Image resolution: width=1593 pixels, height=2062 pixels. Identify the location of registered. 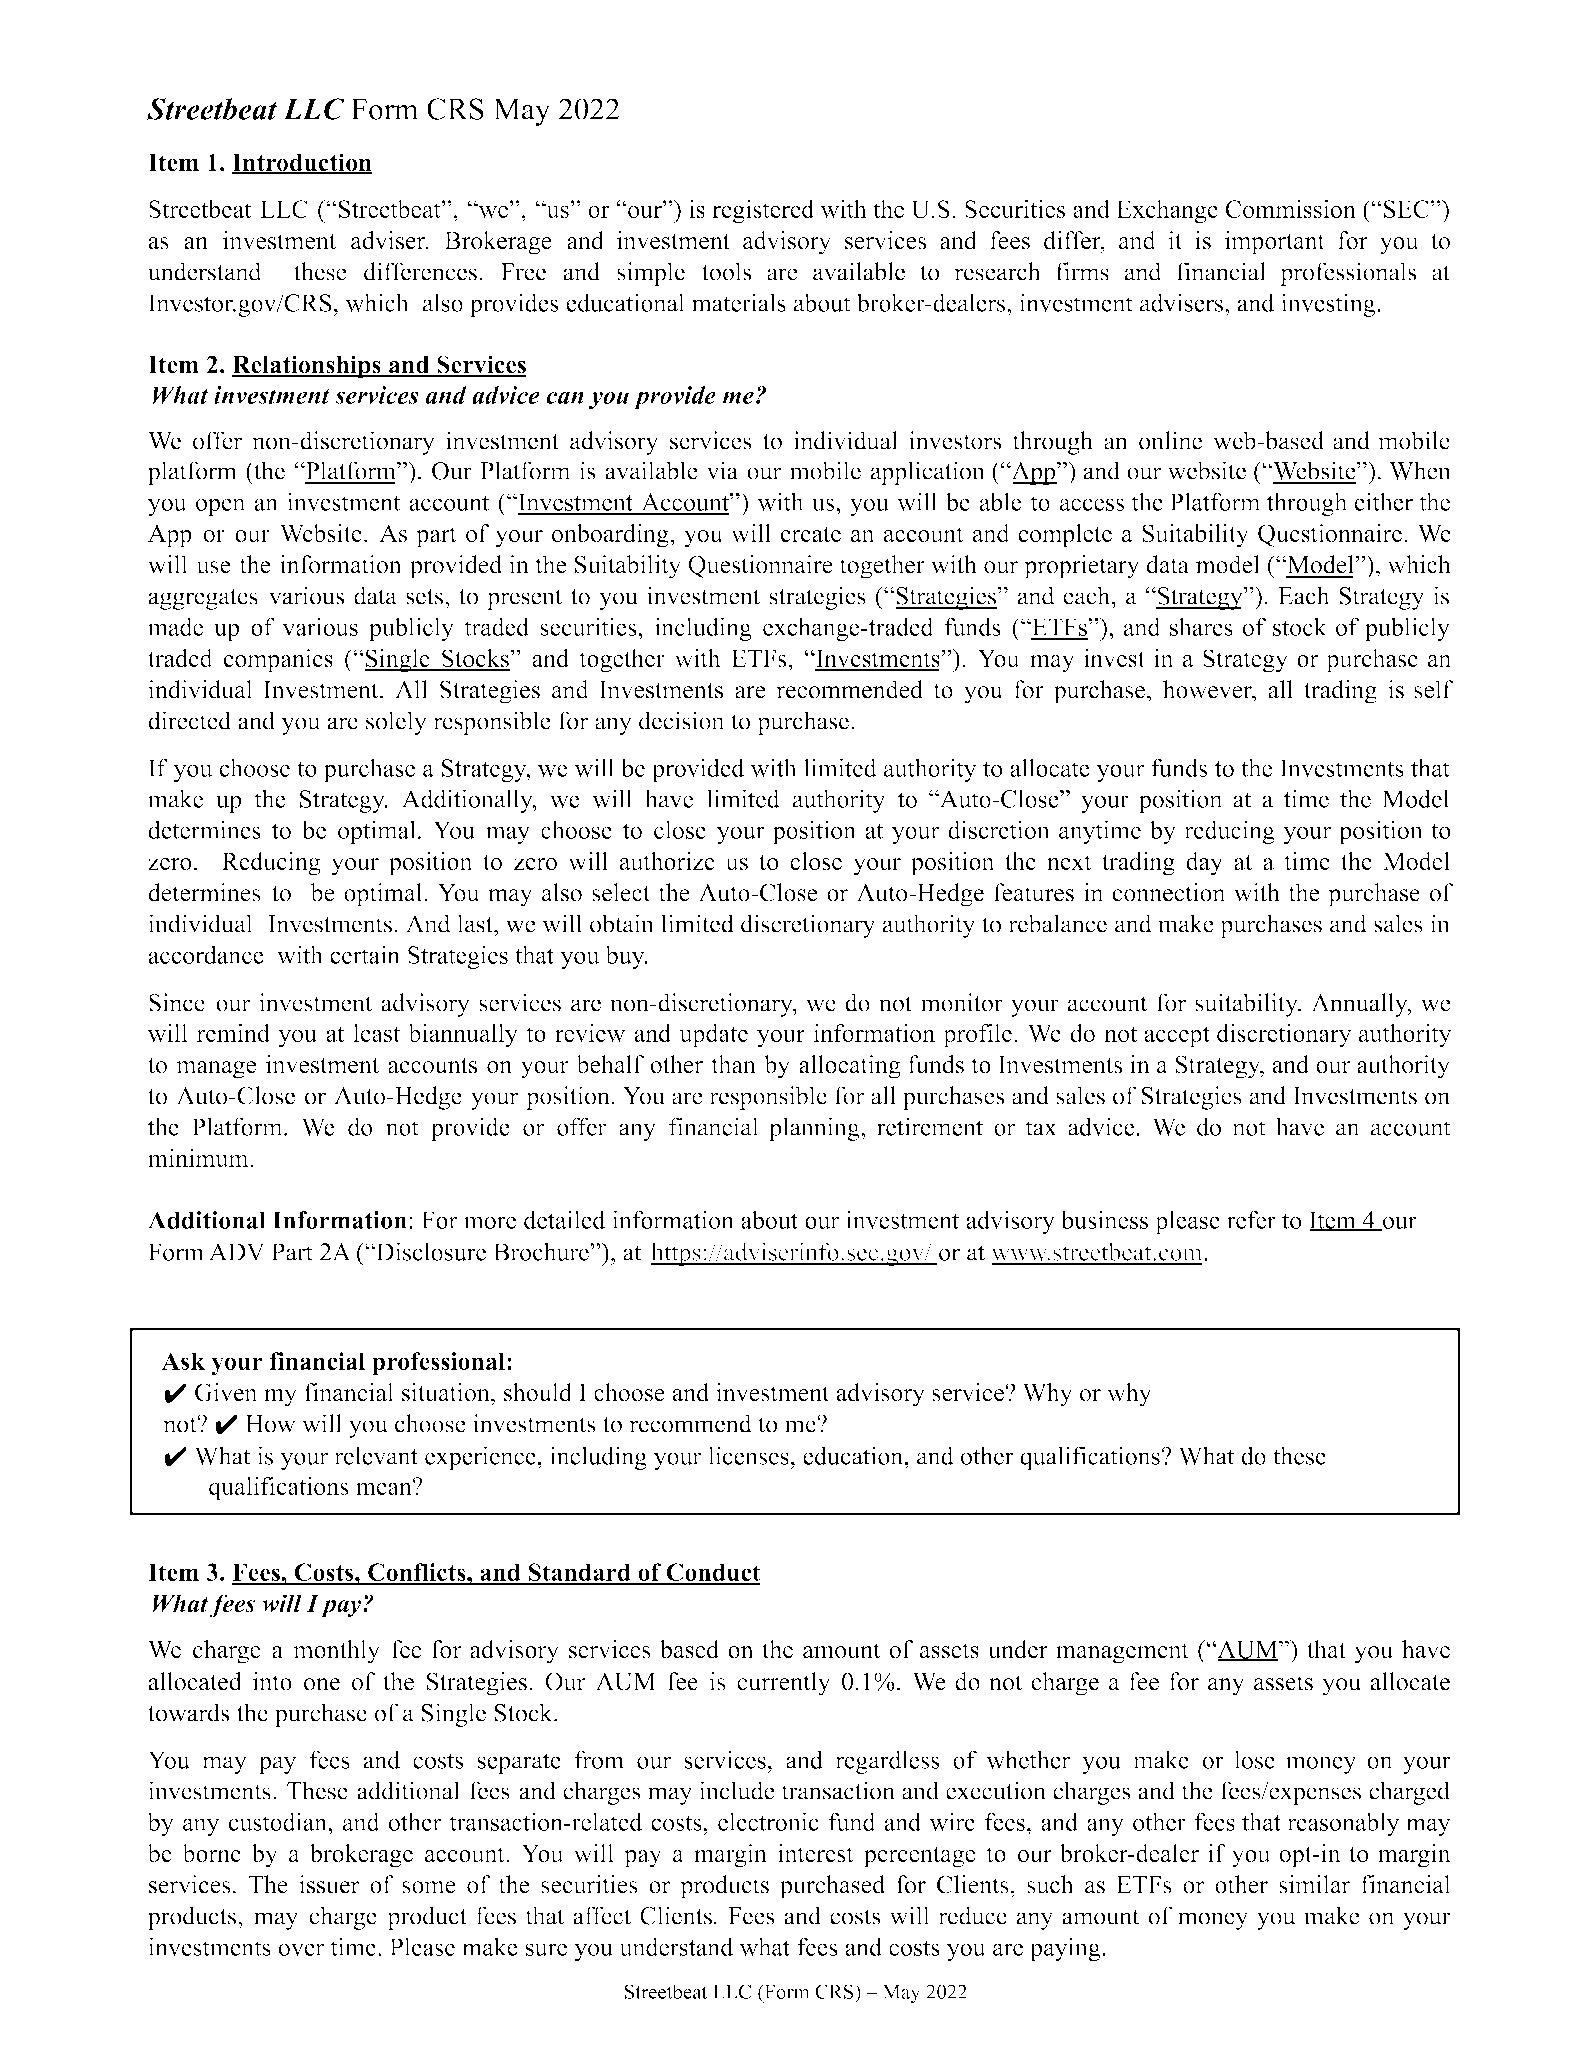
(763, 211).
